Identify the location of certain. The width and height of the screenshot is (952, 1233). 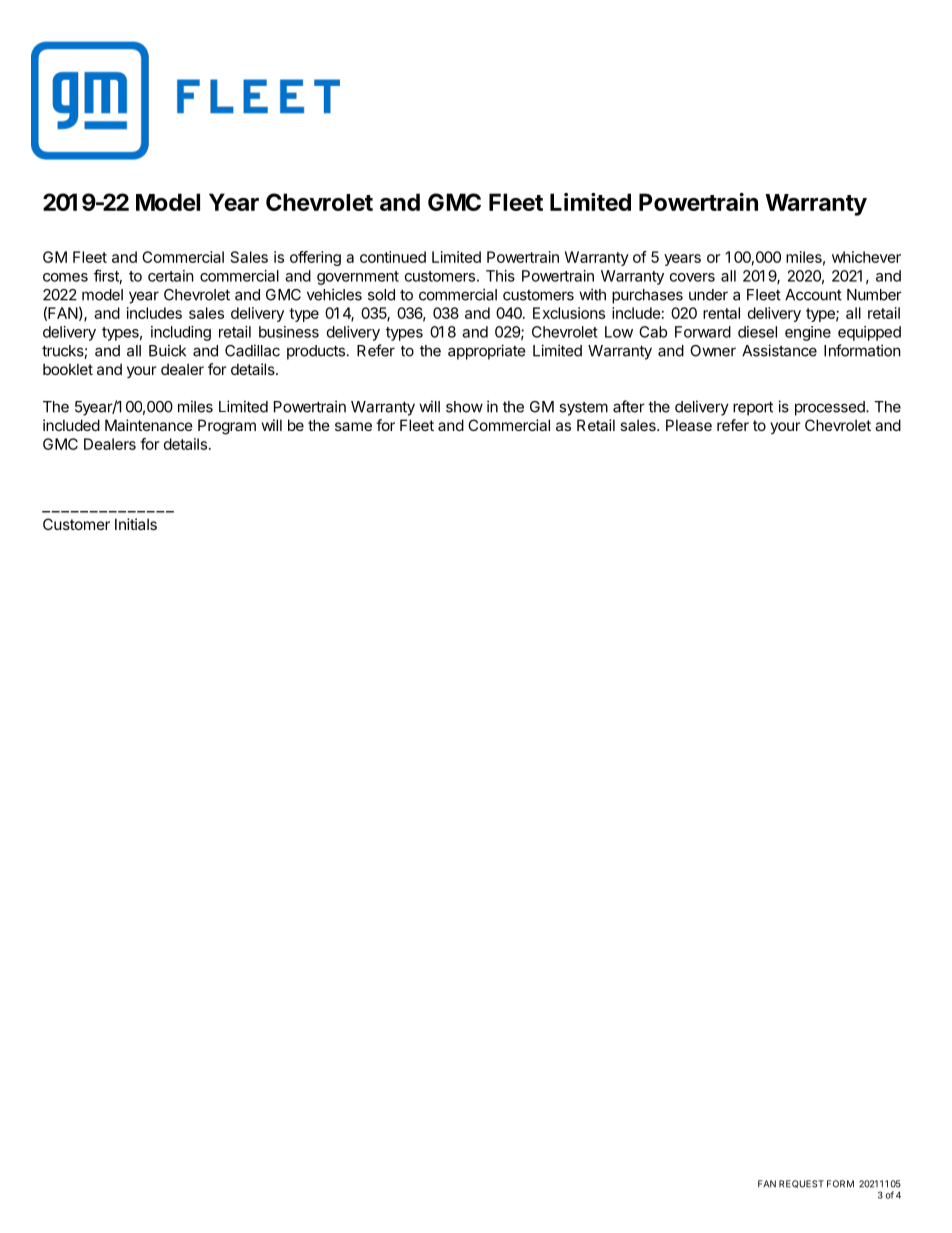
(171, 276).
